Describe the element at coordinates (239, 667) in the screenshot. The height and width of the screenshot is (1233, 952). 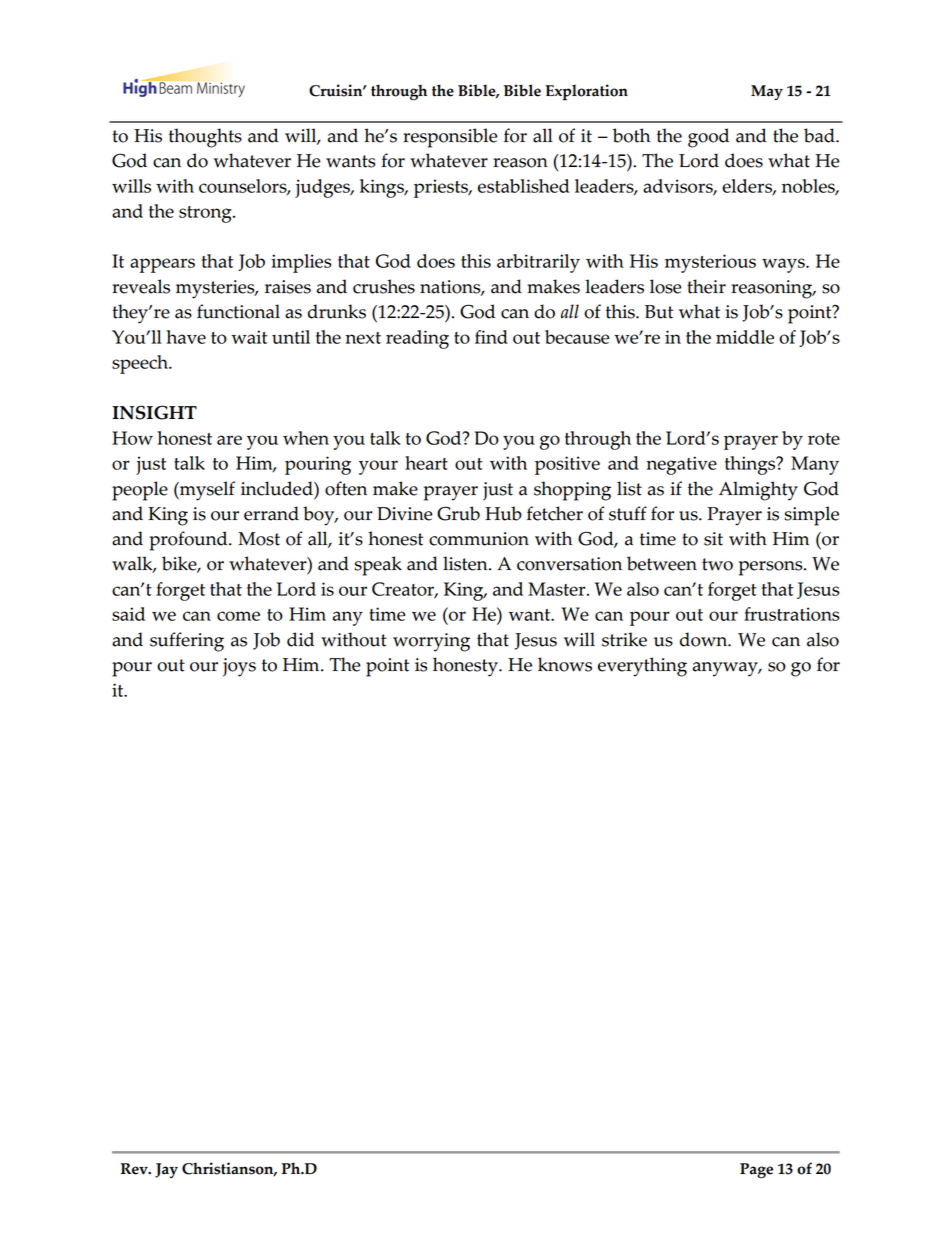
I see `joys` at that location.
